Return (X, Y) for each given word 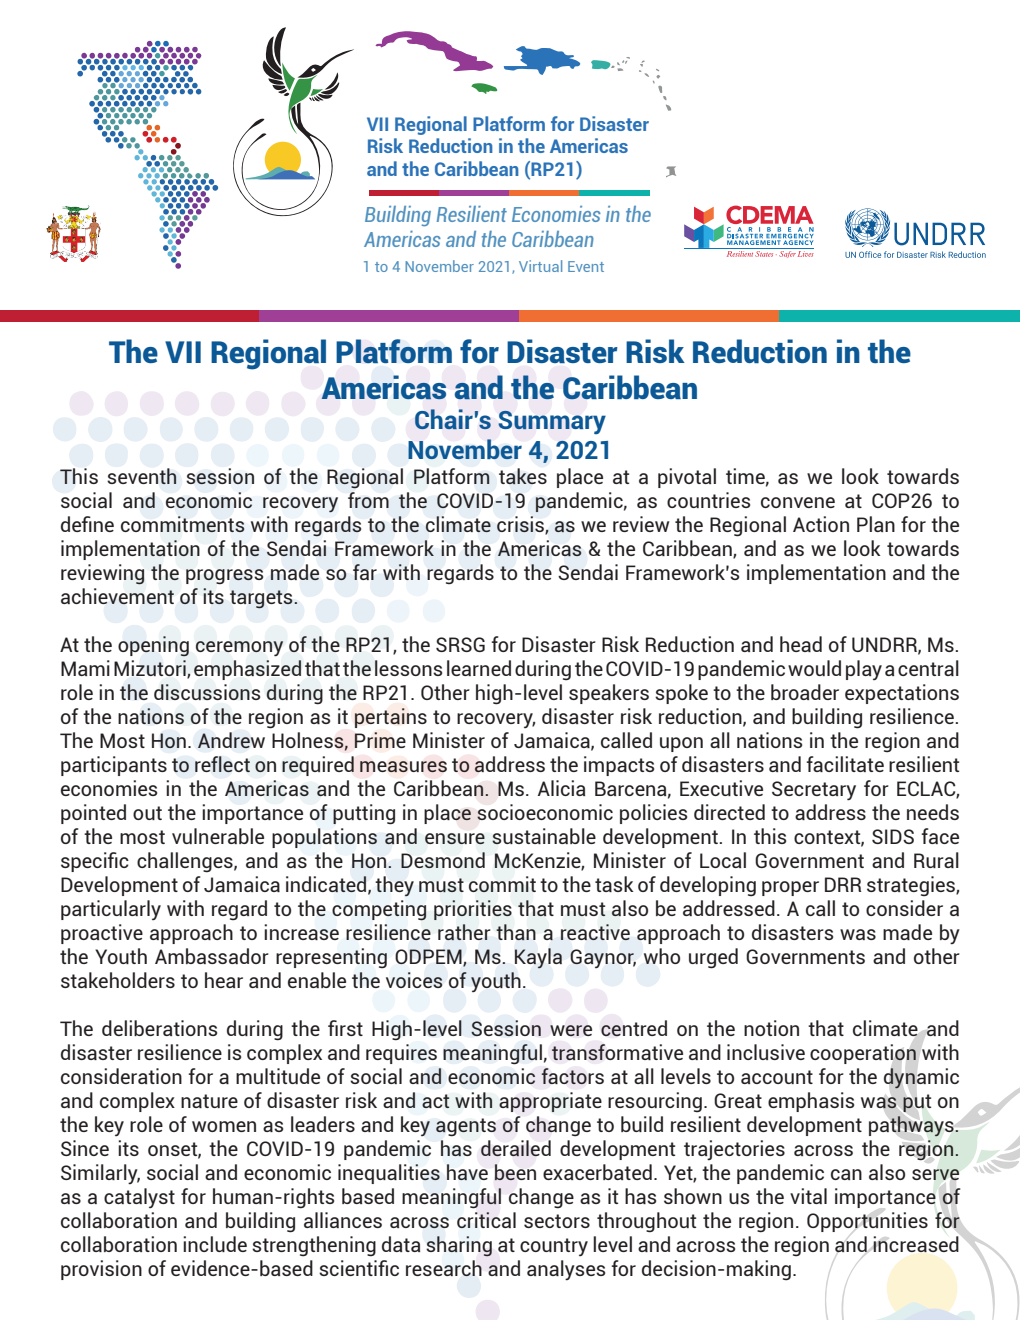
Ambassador (212, 956)
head (801, 644)
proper (790, 888)
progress (224, 576)
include (215, 1244)
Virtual (540, 266)
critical (486, 1220)
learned (479, 668)
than (516, 932)
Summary (552, 422)
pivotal (687, 478)
